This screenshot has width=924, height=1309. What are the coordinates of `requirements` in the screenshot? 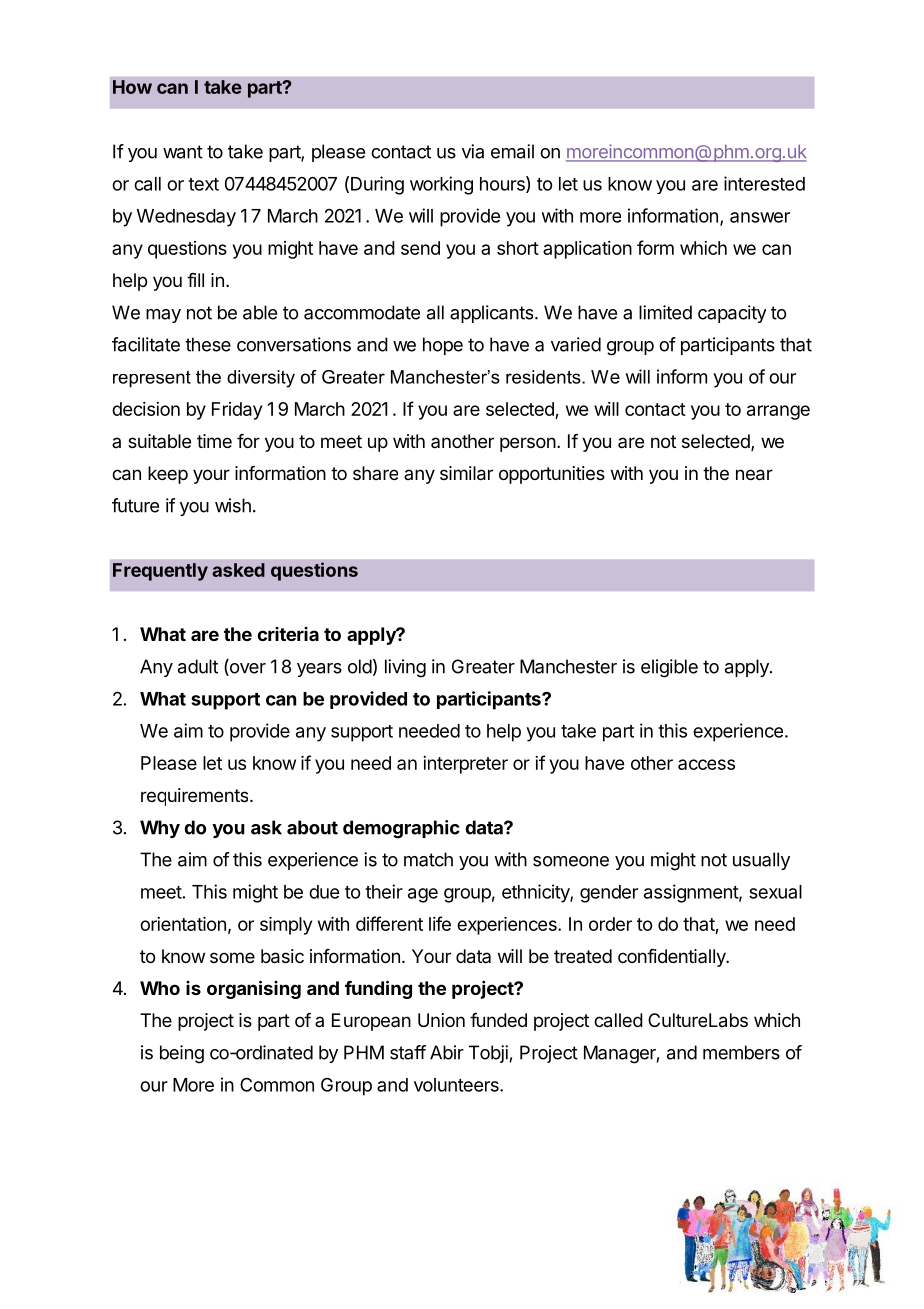 It's located at (196, 797).
